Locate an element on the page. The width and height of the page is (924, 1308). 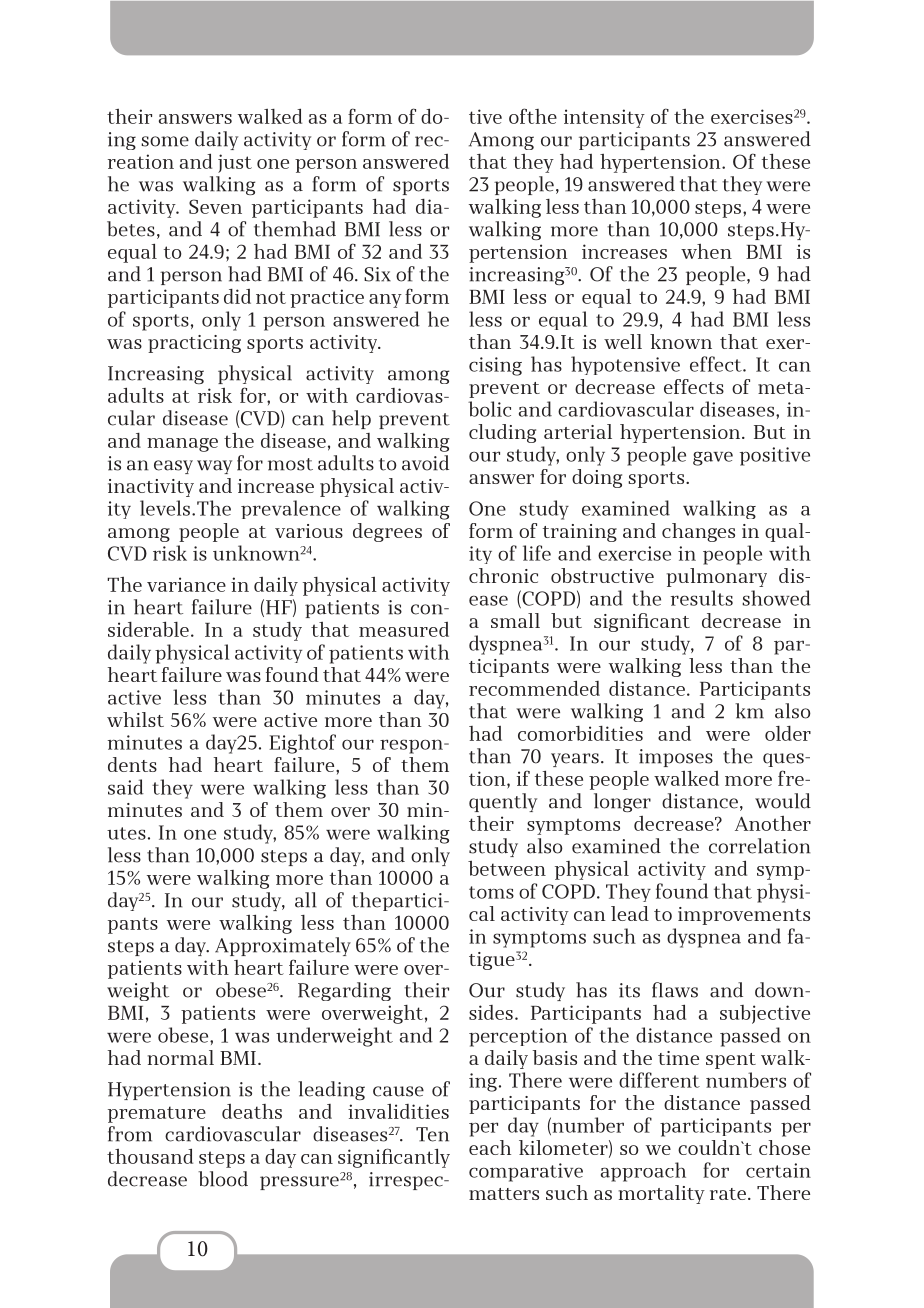
way is located at coordinates (214, 467).
